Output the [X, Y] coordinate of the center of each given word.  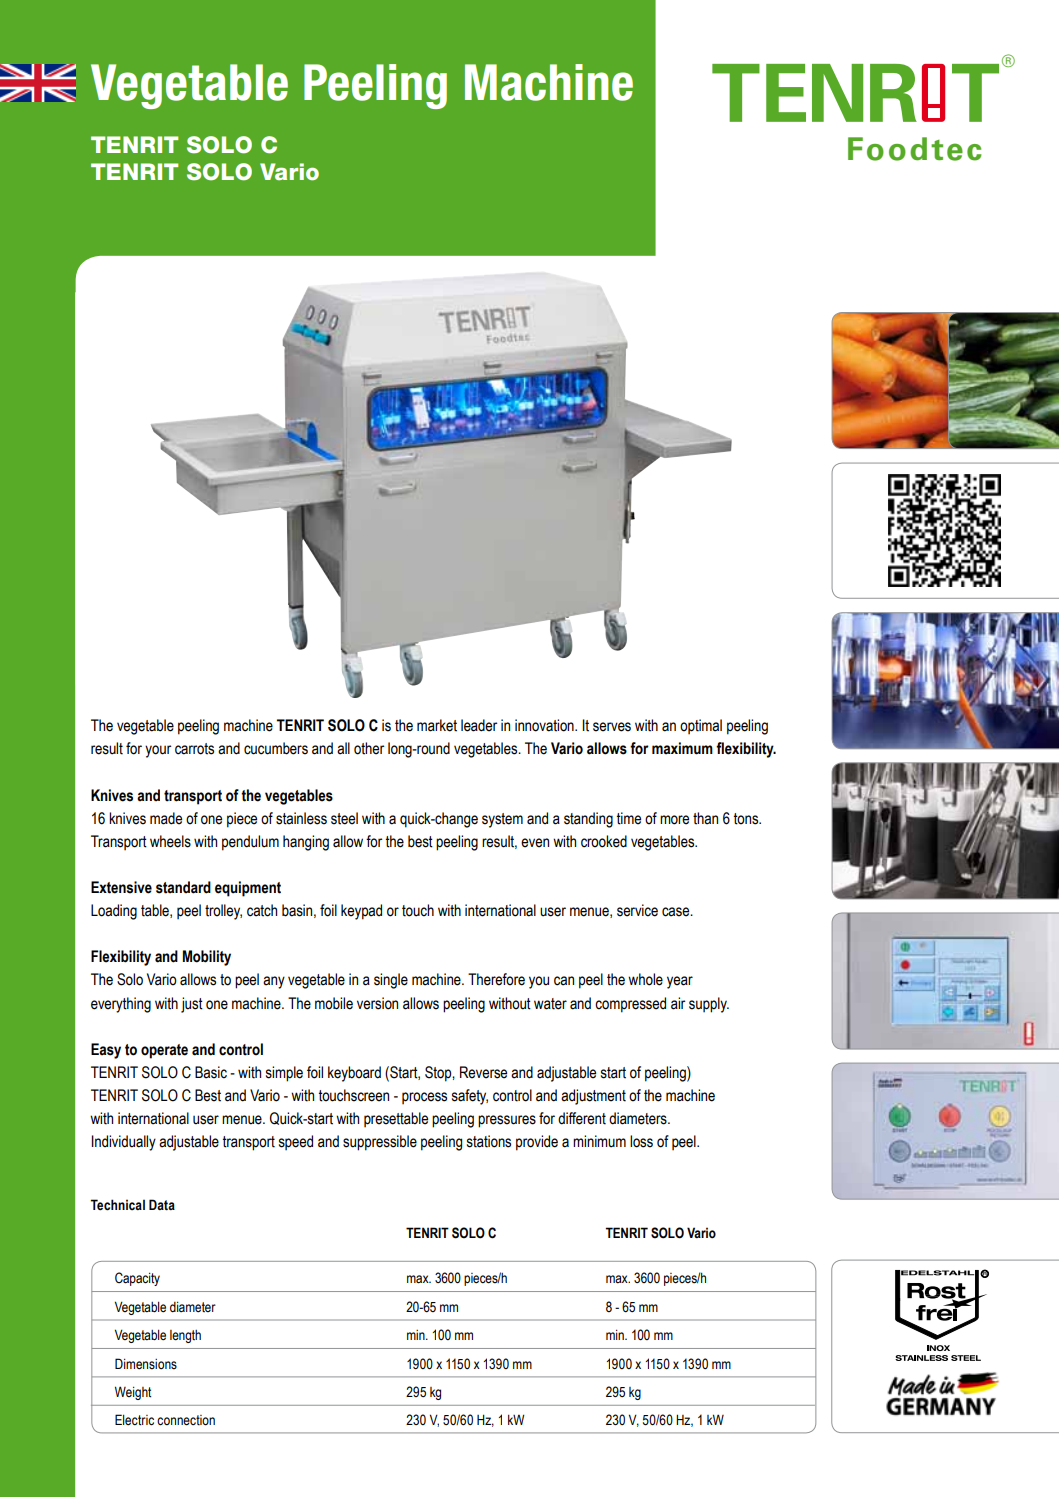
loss [641, 1141]
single [391, 981]
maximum [682, 748]
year [680, 982]
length [185, 1336]
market [437, 725]
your [158, 751]
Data [162, 1205]
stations [489, 1141]
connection [186, 1420]
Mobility [207, 958]
